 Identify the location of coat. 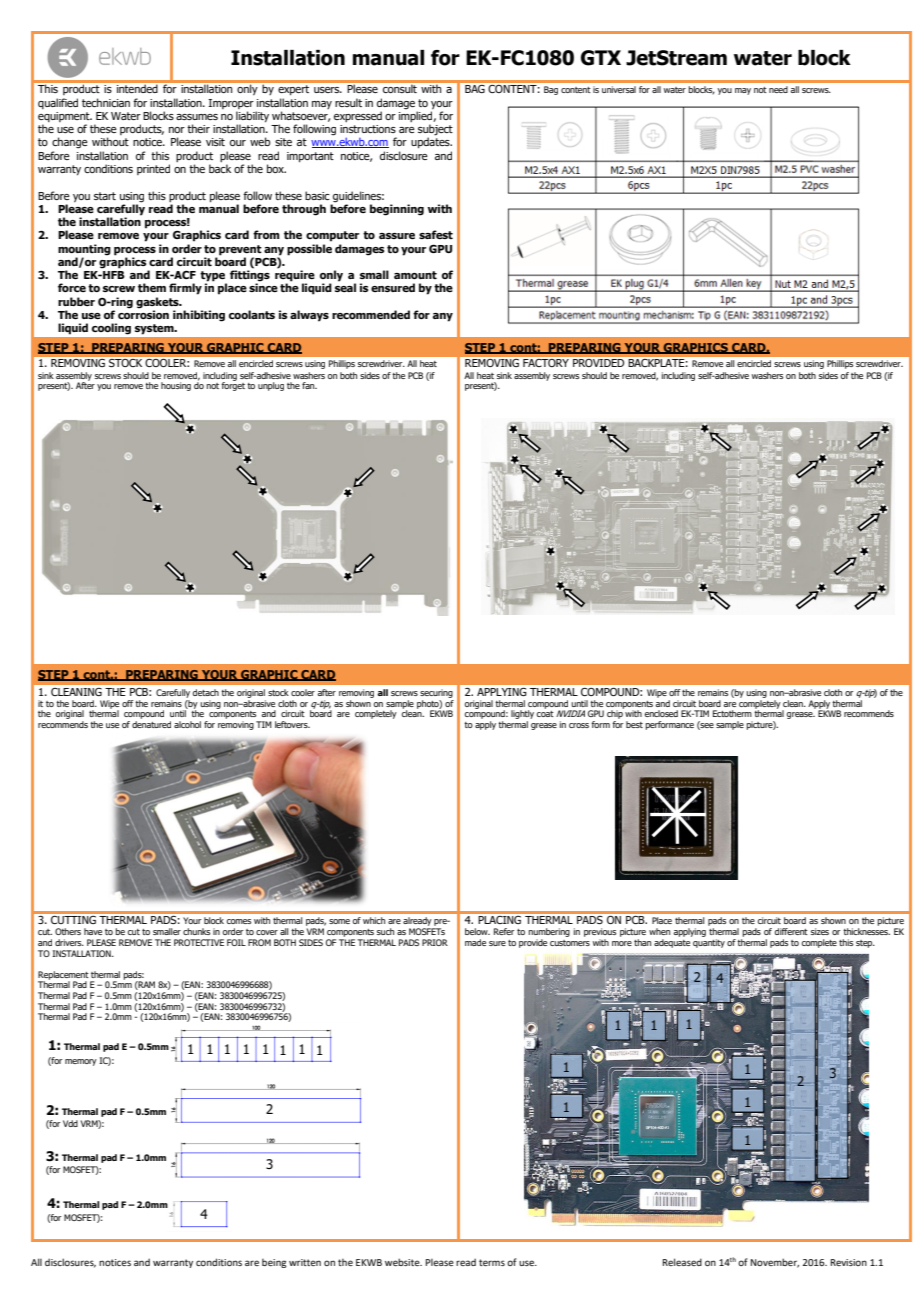
(545, 714).
